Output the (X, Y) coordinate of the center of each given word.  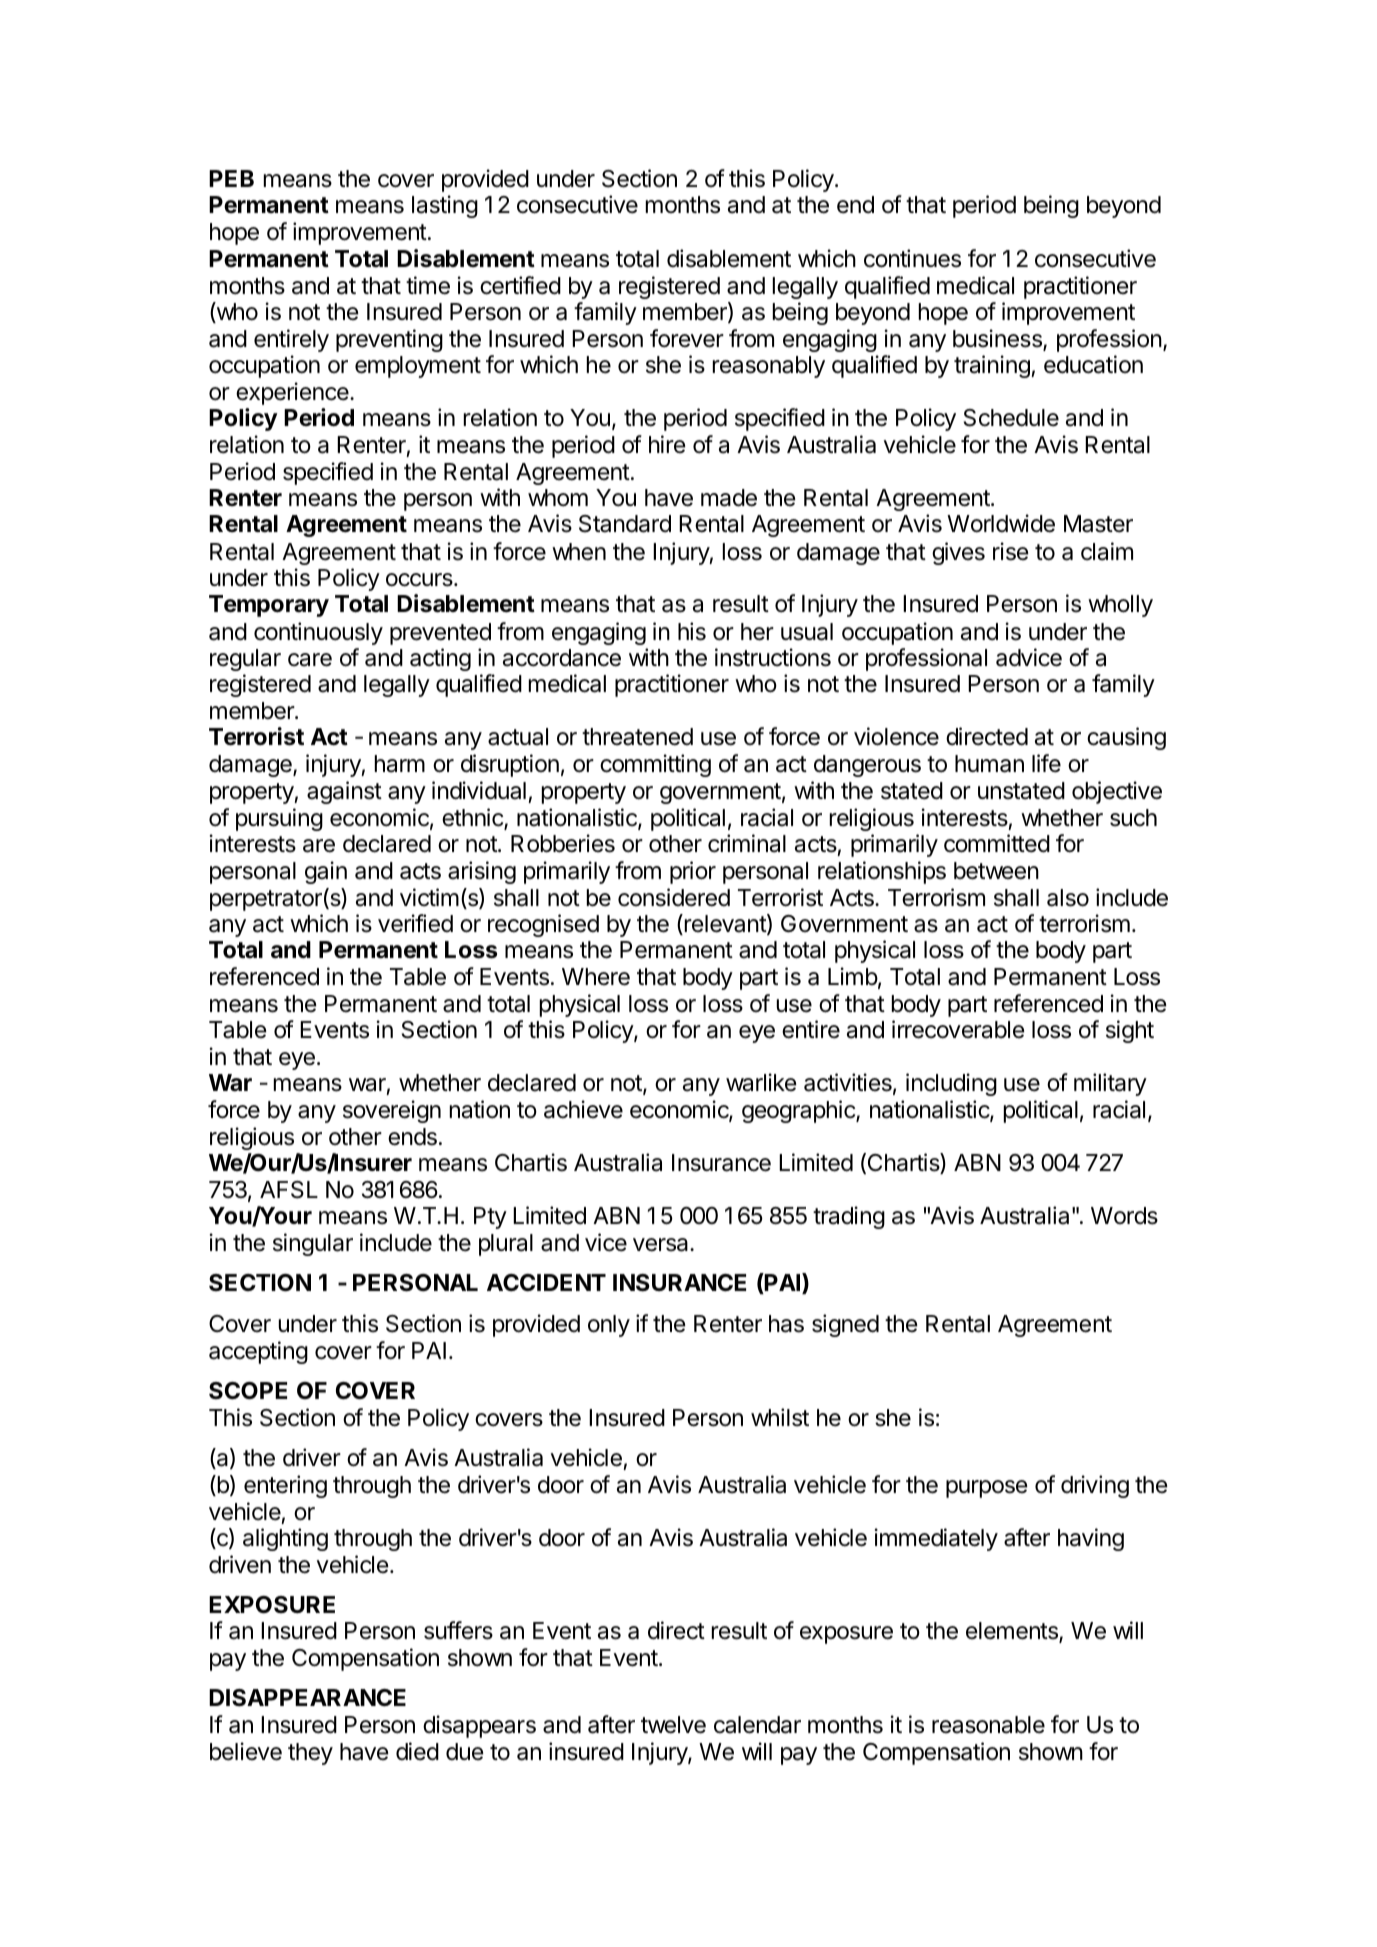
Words (1124, 1216)
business (998, 339)
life (1046, 763)
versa (662, 1245)
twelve (673, 1725)
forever (687, 338)
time (428, 285)
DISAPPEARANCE (307, 1698)
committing (655, 765)
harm (400, 764)
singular (313, 1244)
